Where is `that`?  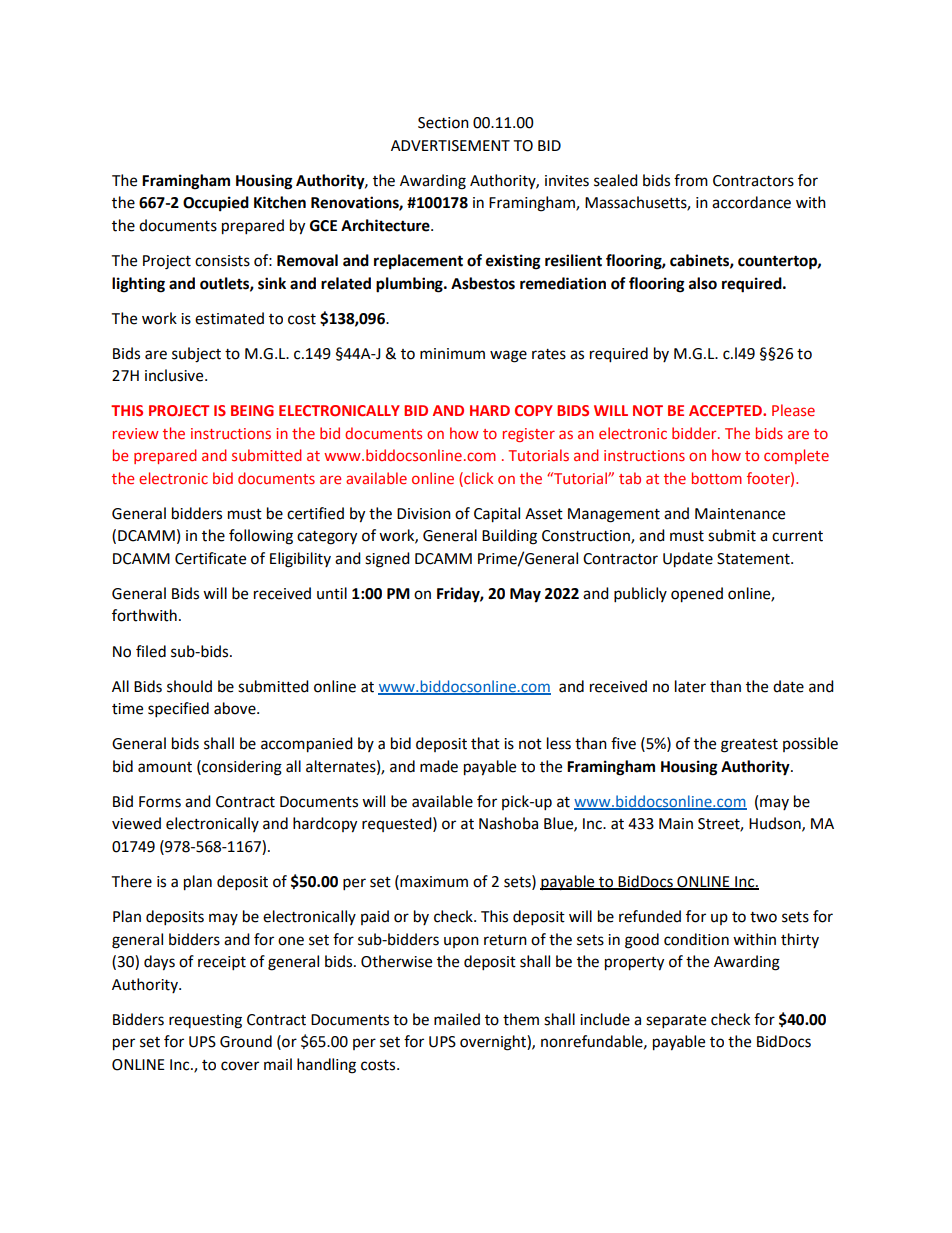
that is located at coordinates (485, 743).
